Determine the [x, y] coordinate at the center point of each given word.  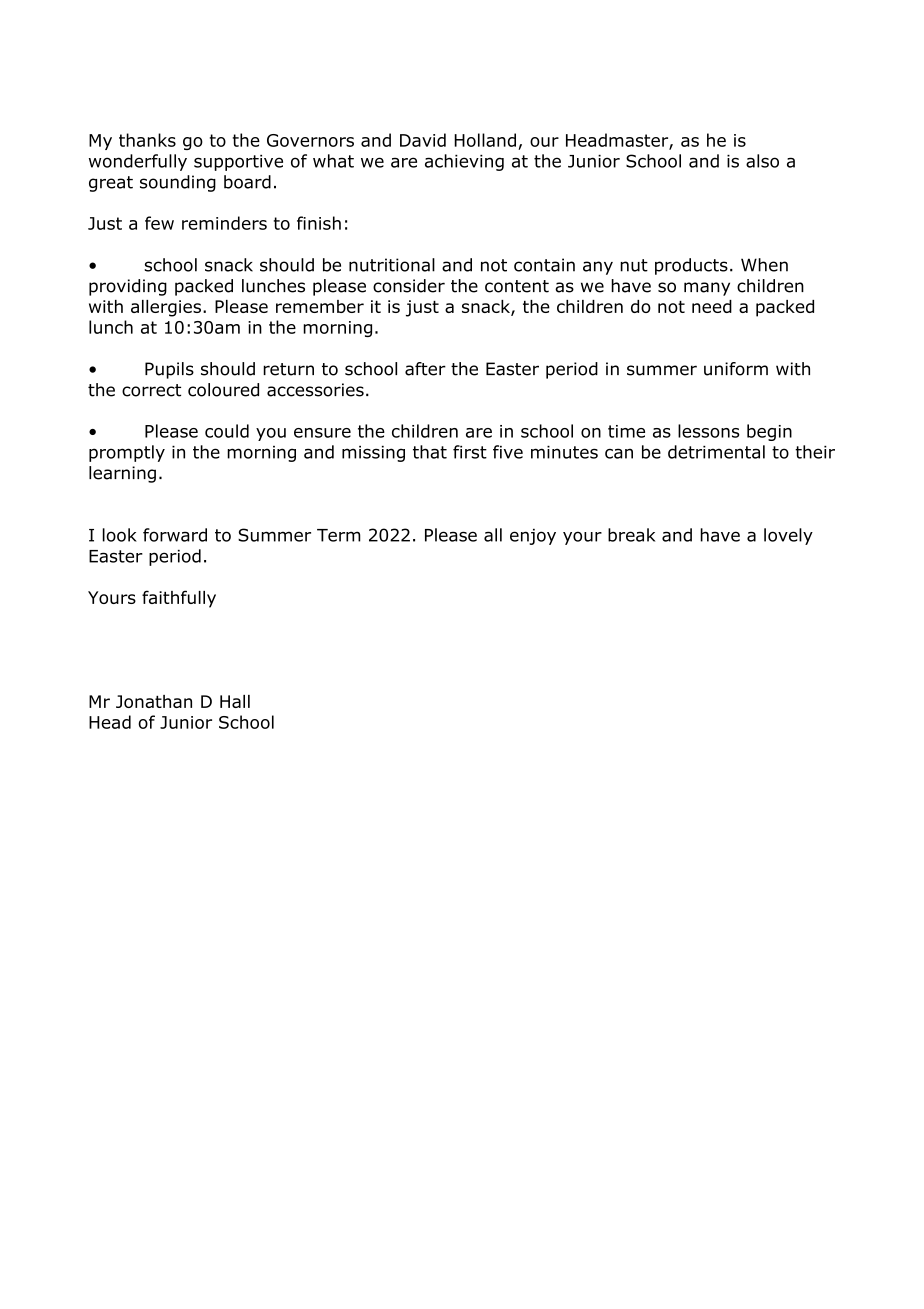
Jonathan [154, 701]
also [762, 161]
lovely [788, 536]
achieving [464, 162]
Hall [235, 701]
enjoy [533, 537]
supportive [238, 163]
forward [175, 535]
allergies [166, 308]
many [707, 289]
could [227, 431]
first [470, 452]
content [517, 286]
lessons [709, 431]
